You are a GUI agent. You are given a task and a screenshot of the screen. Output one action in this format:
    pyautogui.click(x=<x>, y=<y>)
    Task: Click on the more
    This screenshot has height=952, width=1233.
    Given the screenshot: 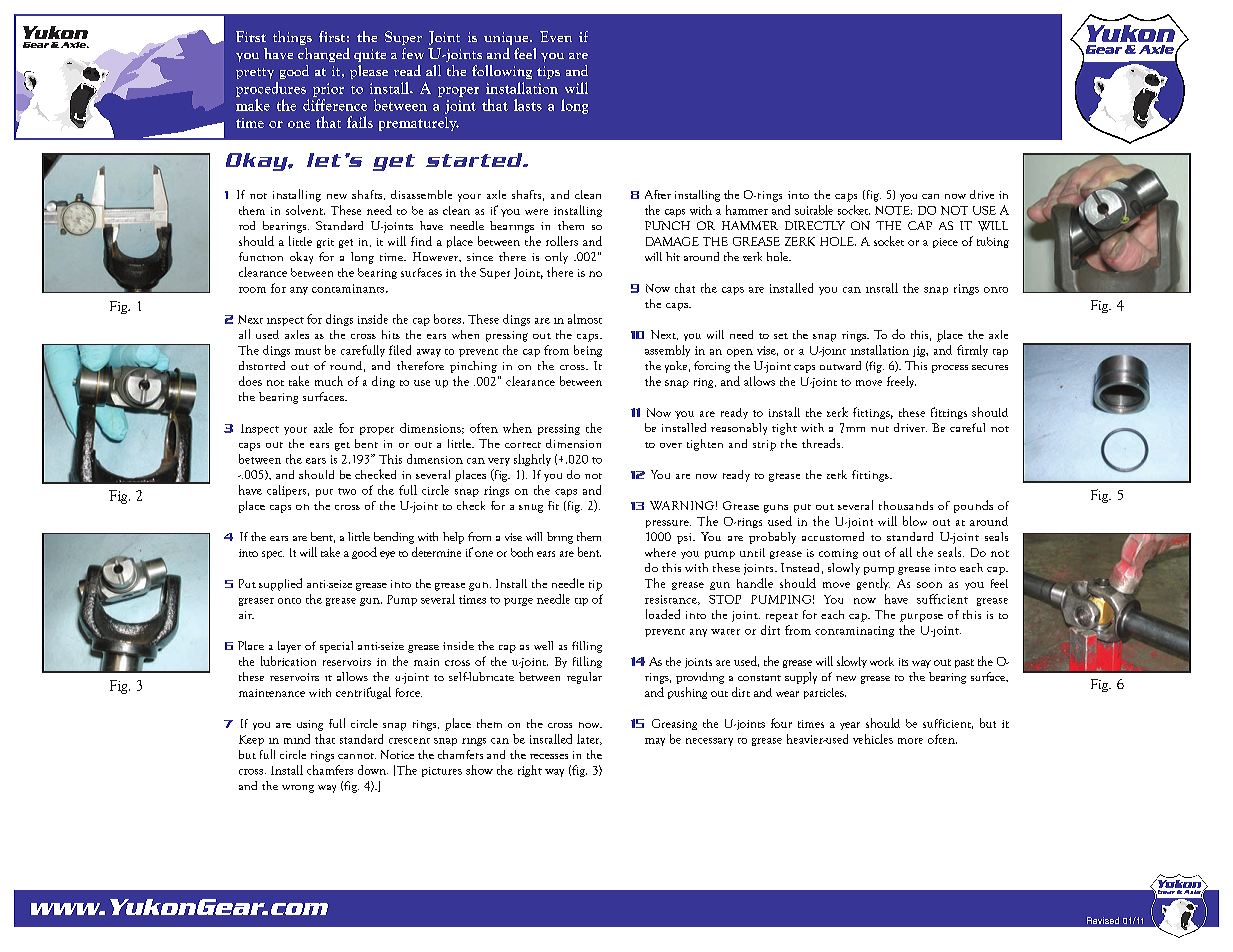 What is the action you would take?
    pyautogui.click(x=910, y=741)
